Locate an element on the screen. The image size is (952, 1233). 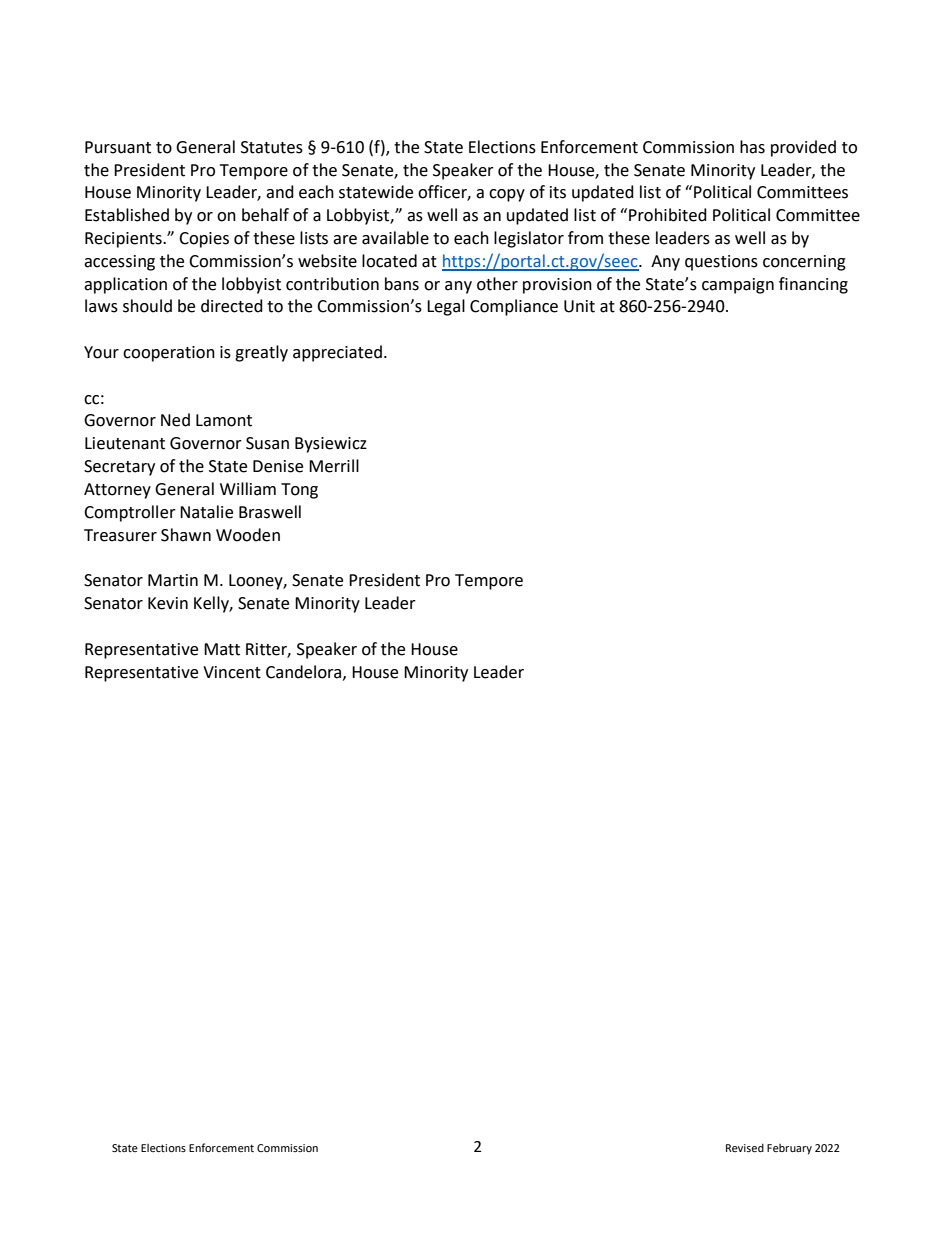
Established is located at coordinates (127, 215).
